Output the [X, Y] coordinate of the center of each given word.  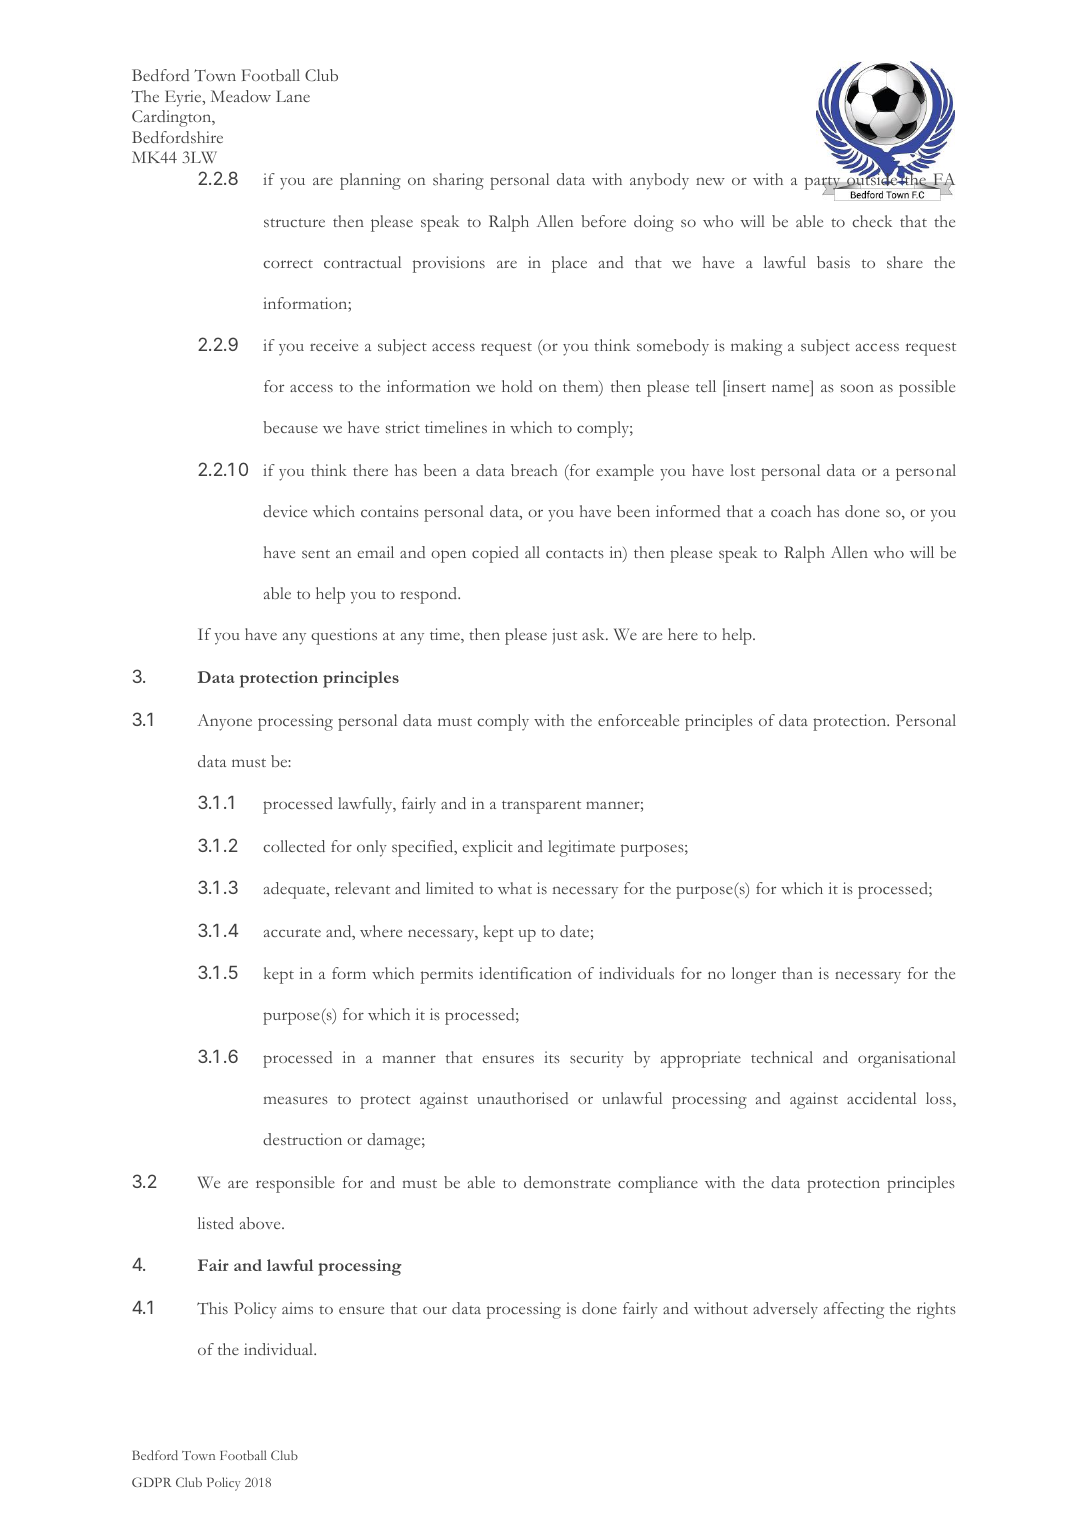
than [797, 973]
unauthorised [522, 1098]
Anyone [224, 722]
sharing [458, 181]
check [872, 221]
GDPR [152, 1482]
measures [296, 1100]
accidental [881, 1098]
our [435, 1310]
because [290, 427]
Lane [293, 96]
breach [534, 470]
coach [791, 511]
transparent [541, 807]
